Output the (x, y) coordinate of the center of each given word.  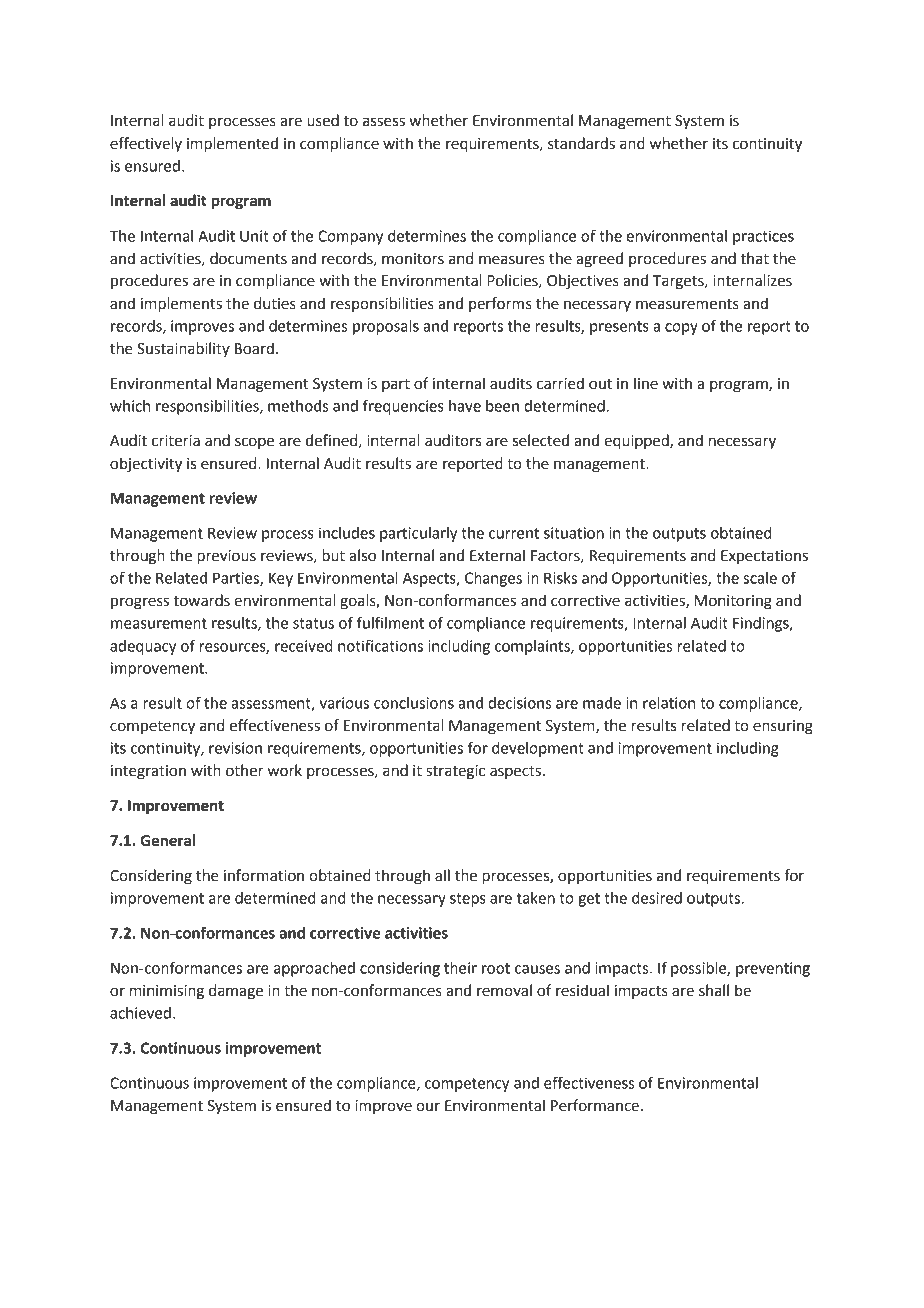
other (245, 770)
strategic (455, 772)
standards (581, 143)
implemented (232, 145)
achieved (140, 1013)
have (465, 406)
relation (669, 703)
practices (763, 237)
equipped (637, 442)
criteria (176, 441)
